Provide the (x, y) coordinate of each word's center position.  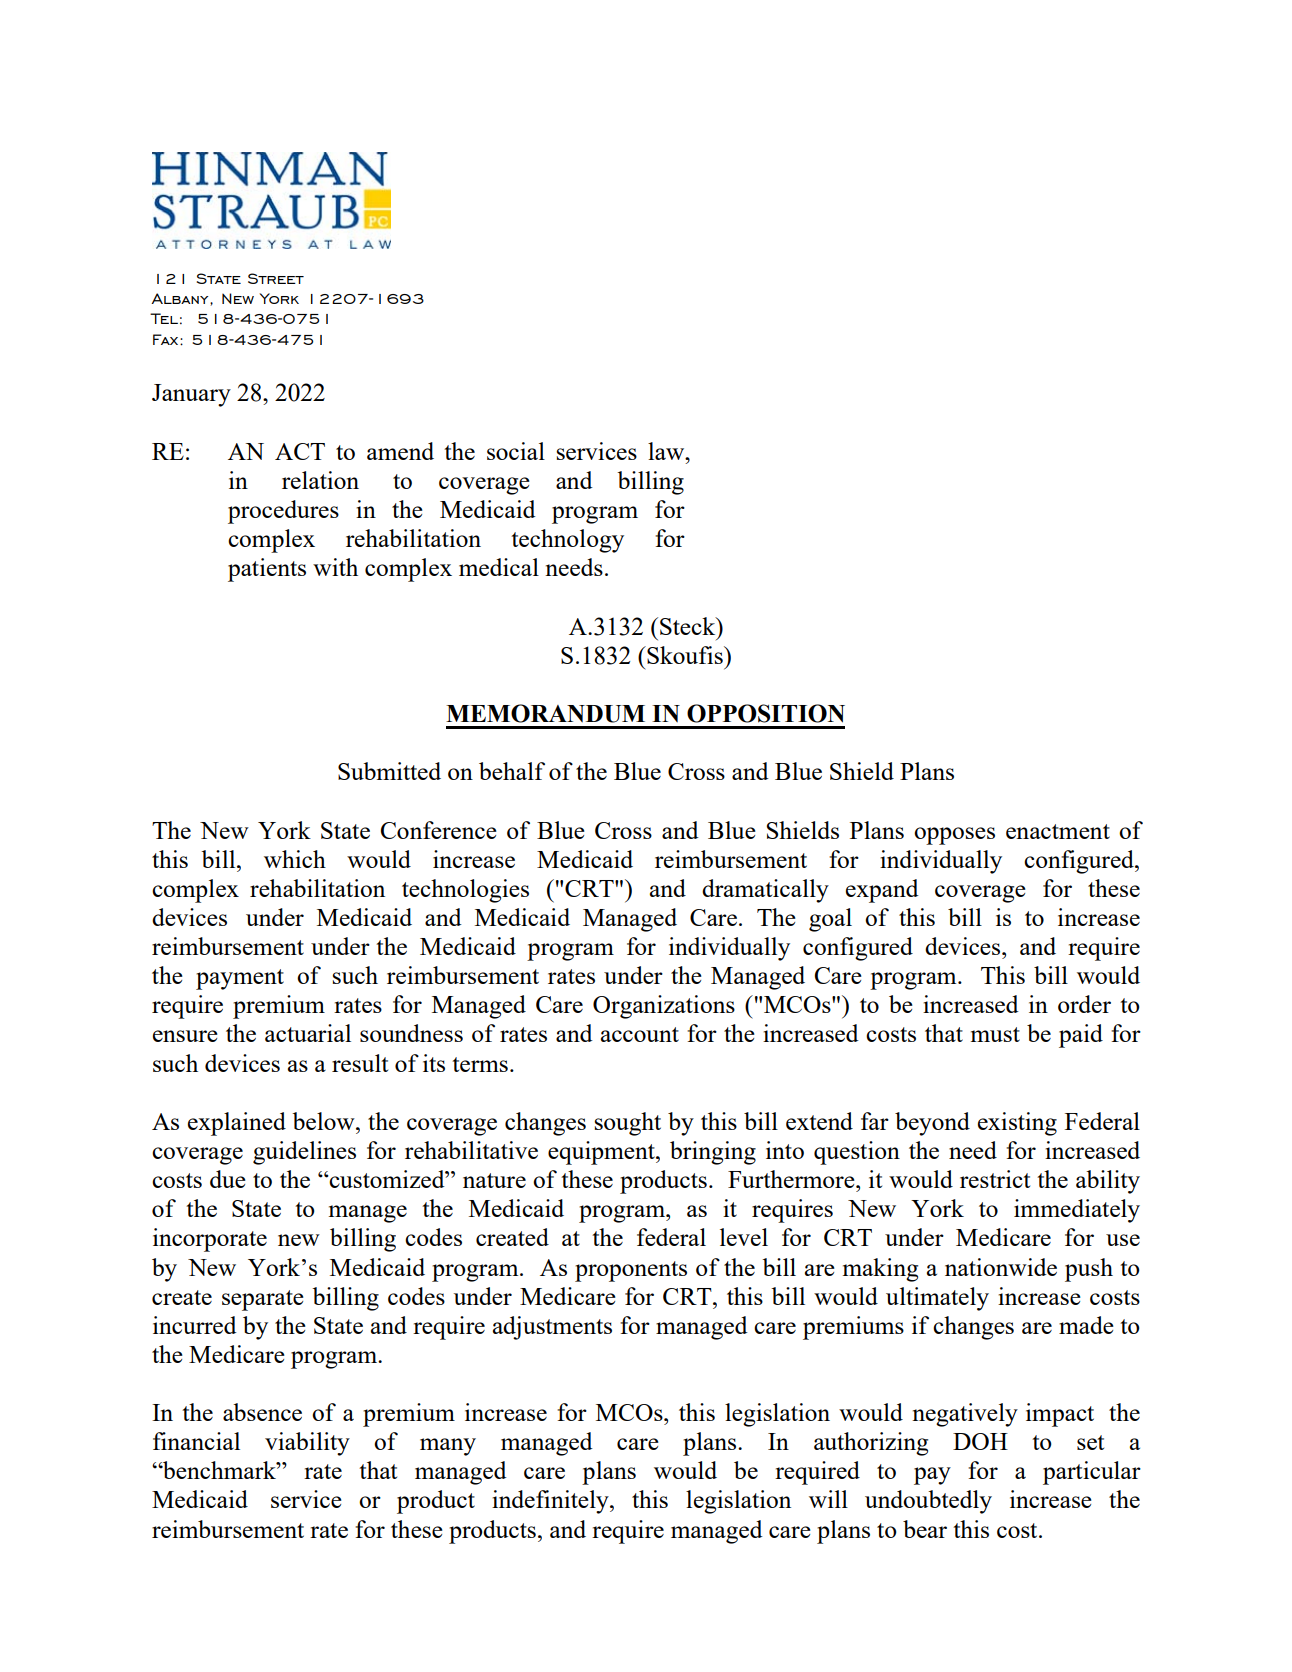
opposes (954, 836)
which (295, 859)
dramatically (765, 891)
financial (196, 1441)
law (667, 451)
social (516, 451)
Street (276, 278)
